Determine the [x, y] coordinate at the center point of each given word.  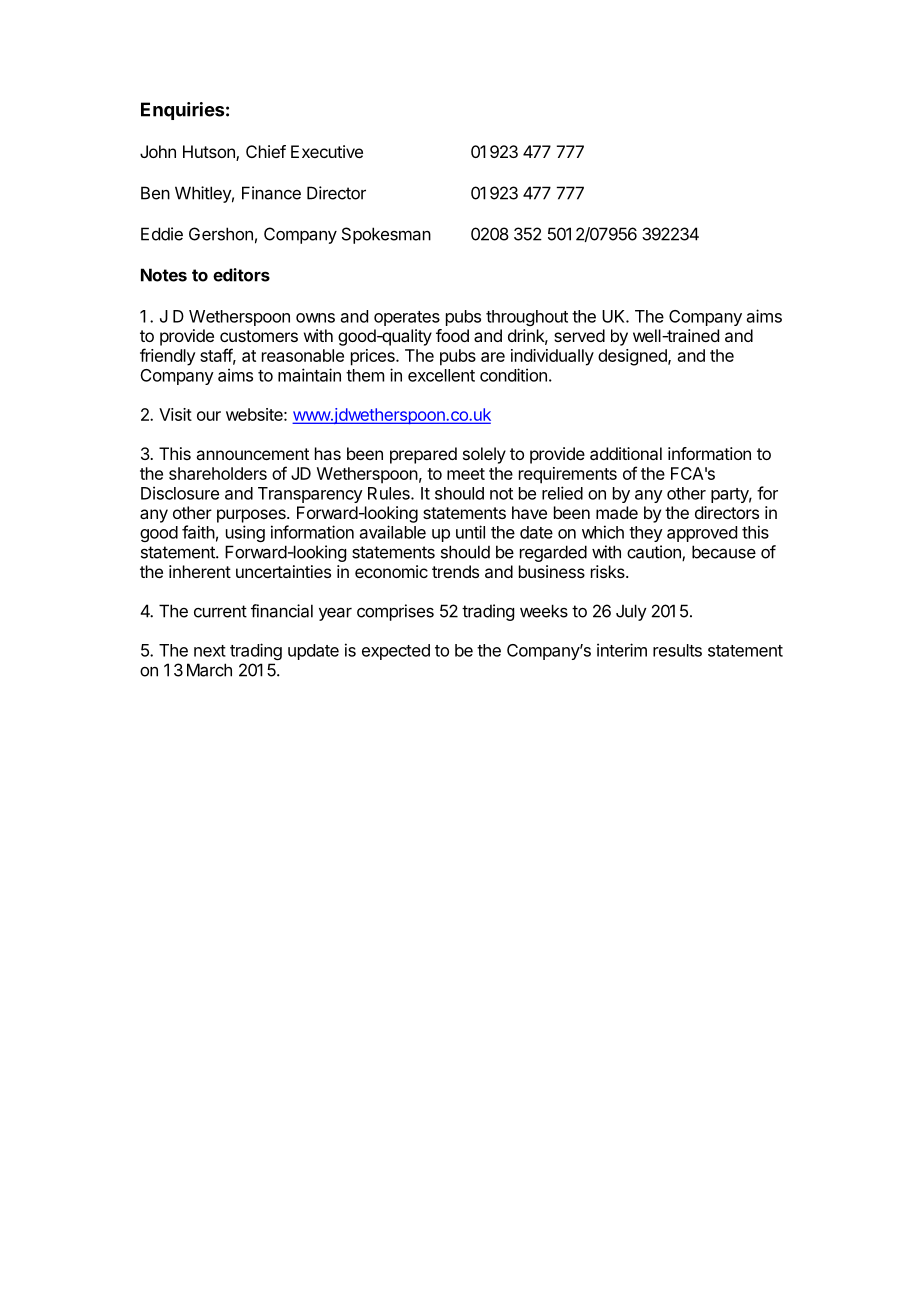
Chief [266, 151]
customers [259, 336]
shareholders [218, 473]
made [617, 512]
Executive [327, 151]
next [210, 651]
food [452, 335]
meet [466, 474]
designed [633, 357]
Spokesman [386, 235]
